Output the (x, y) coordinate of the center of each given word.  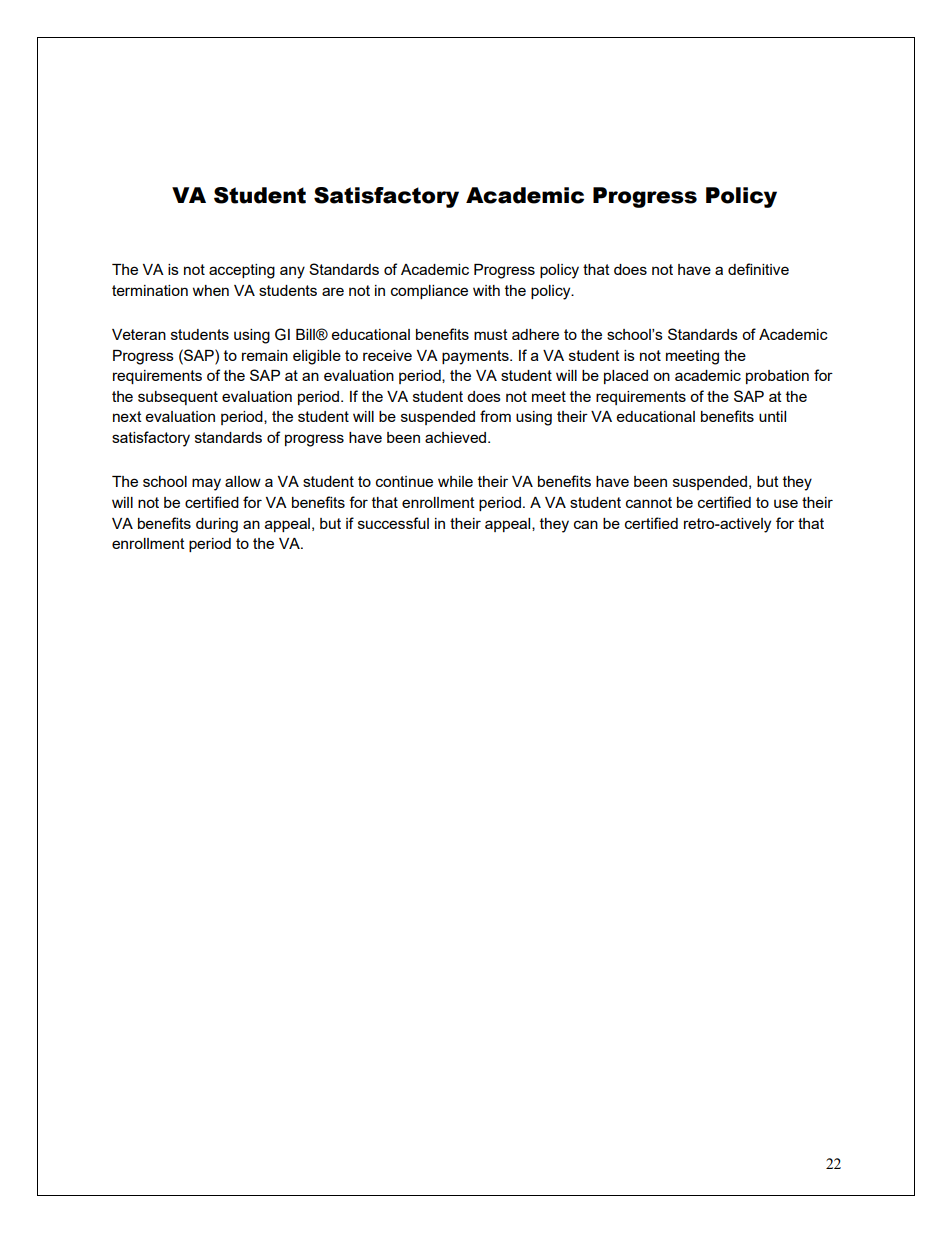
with (486, 290)
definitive (758, 269)
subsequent (178, 398)
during (217, 525)
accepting (242, 271)
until (772, 416)
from (495, 416)
